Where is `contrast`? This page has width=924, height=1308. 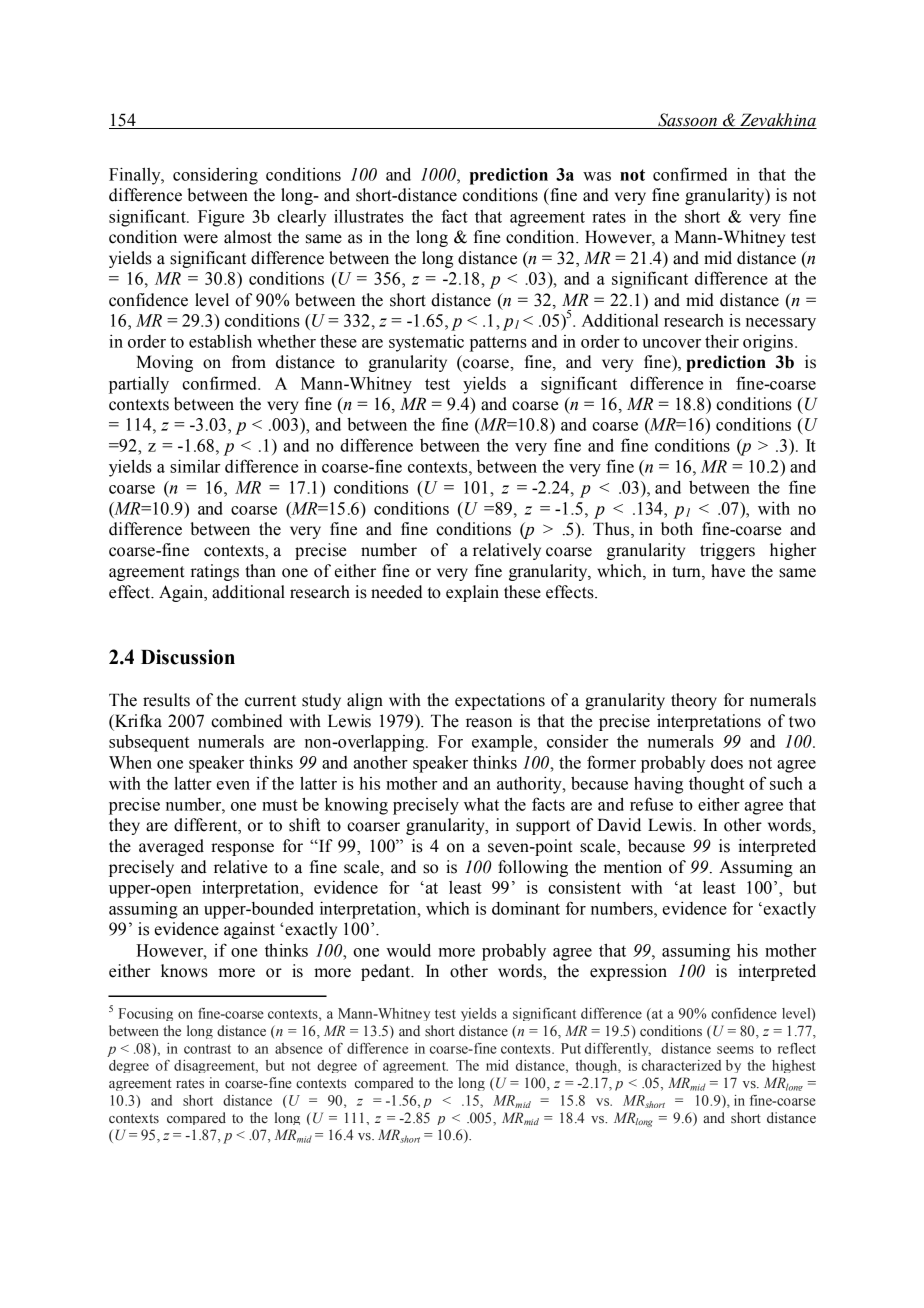
contrast is located at coordinates (207, 1049).
